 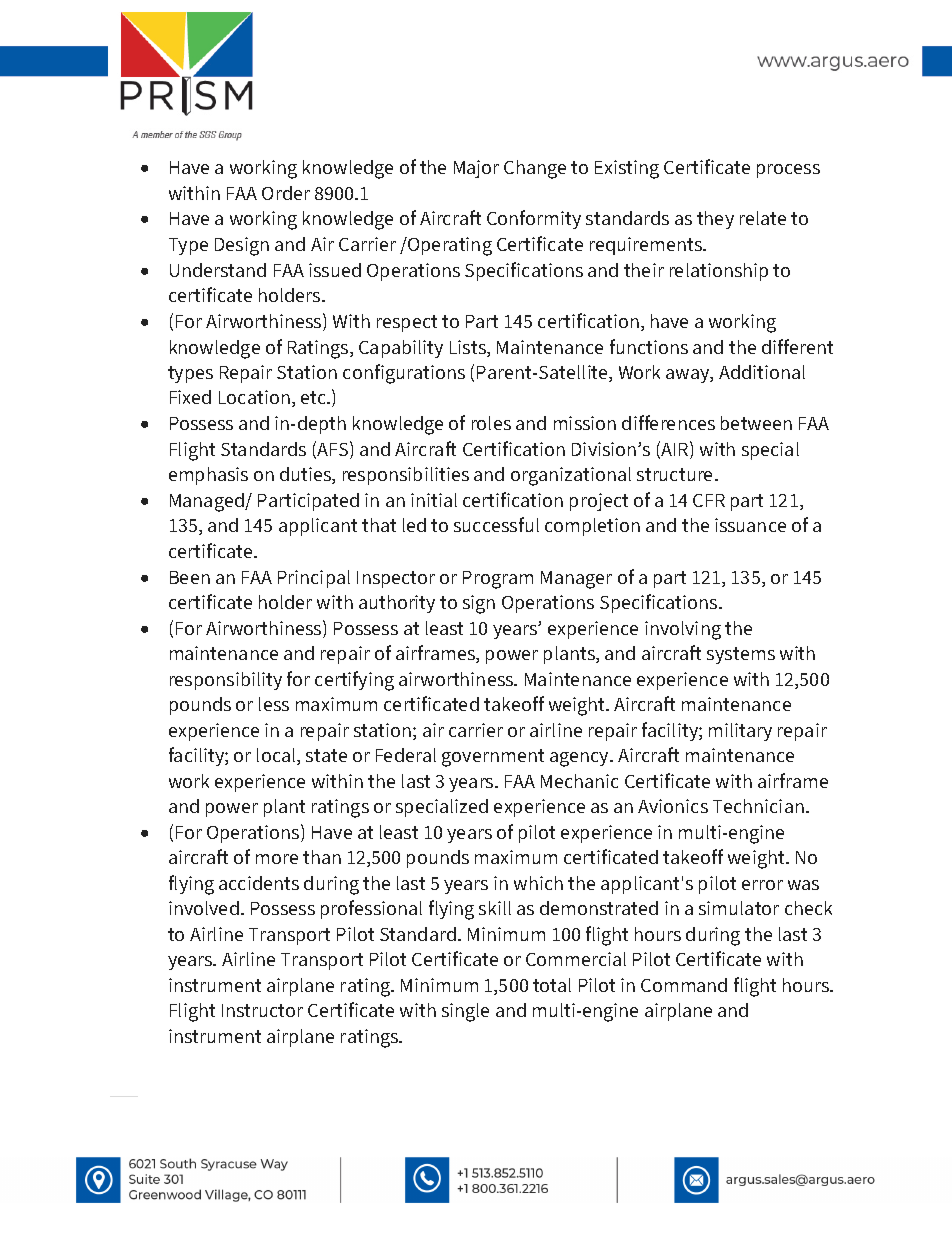 I want to click on Instructor, so click(x=262, y=1010).
